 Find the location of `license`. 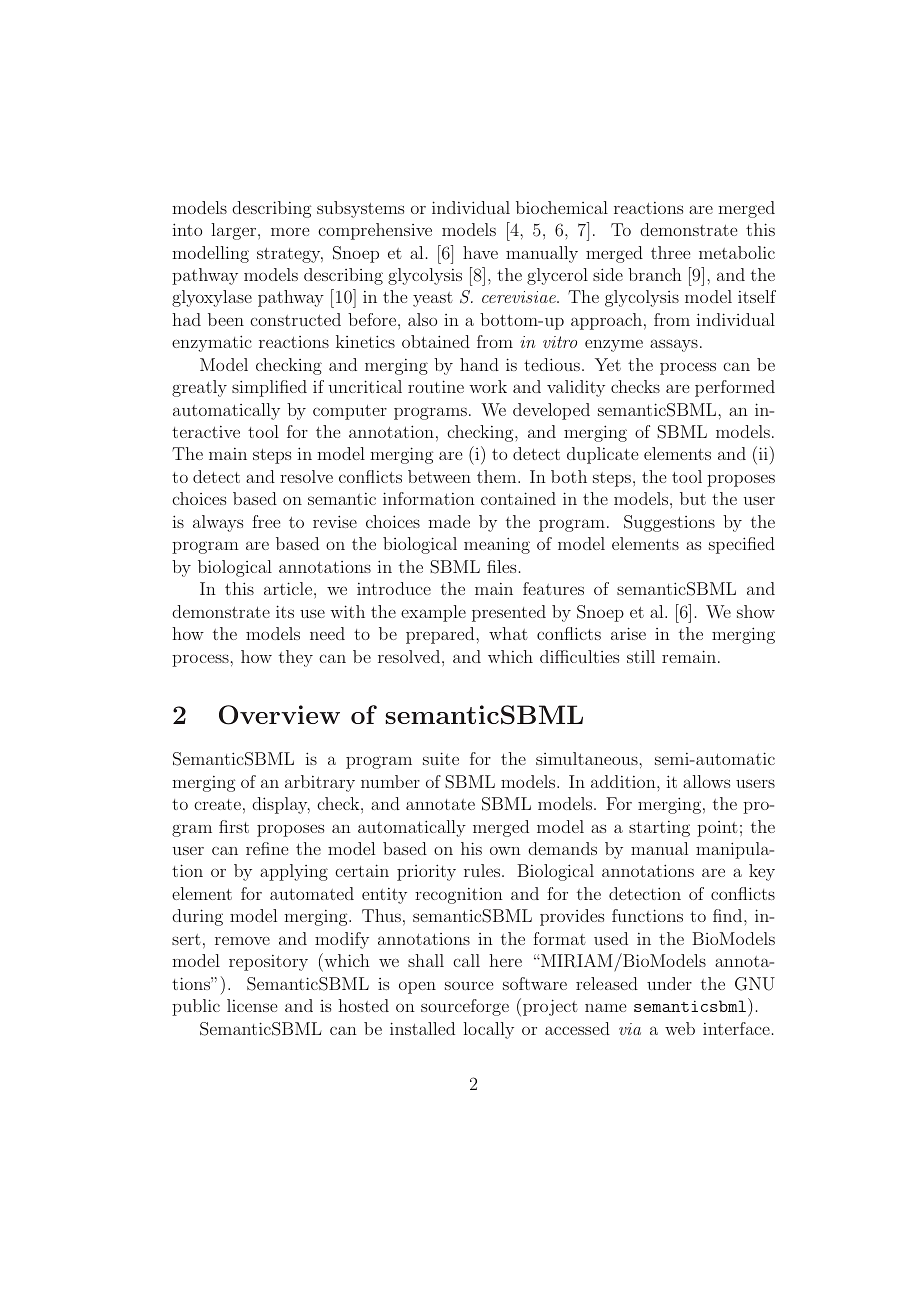

license is located at coordinates (252, 1005).
